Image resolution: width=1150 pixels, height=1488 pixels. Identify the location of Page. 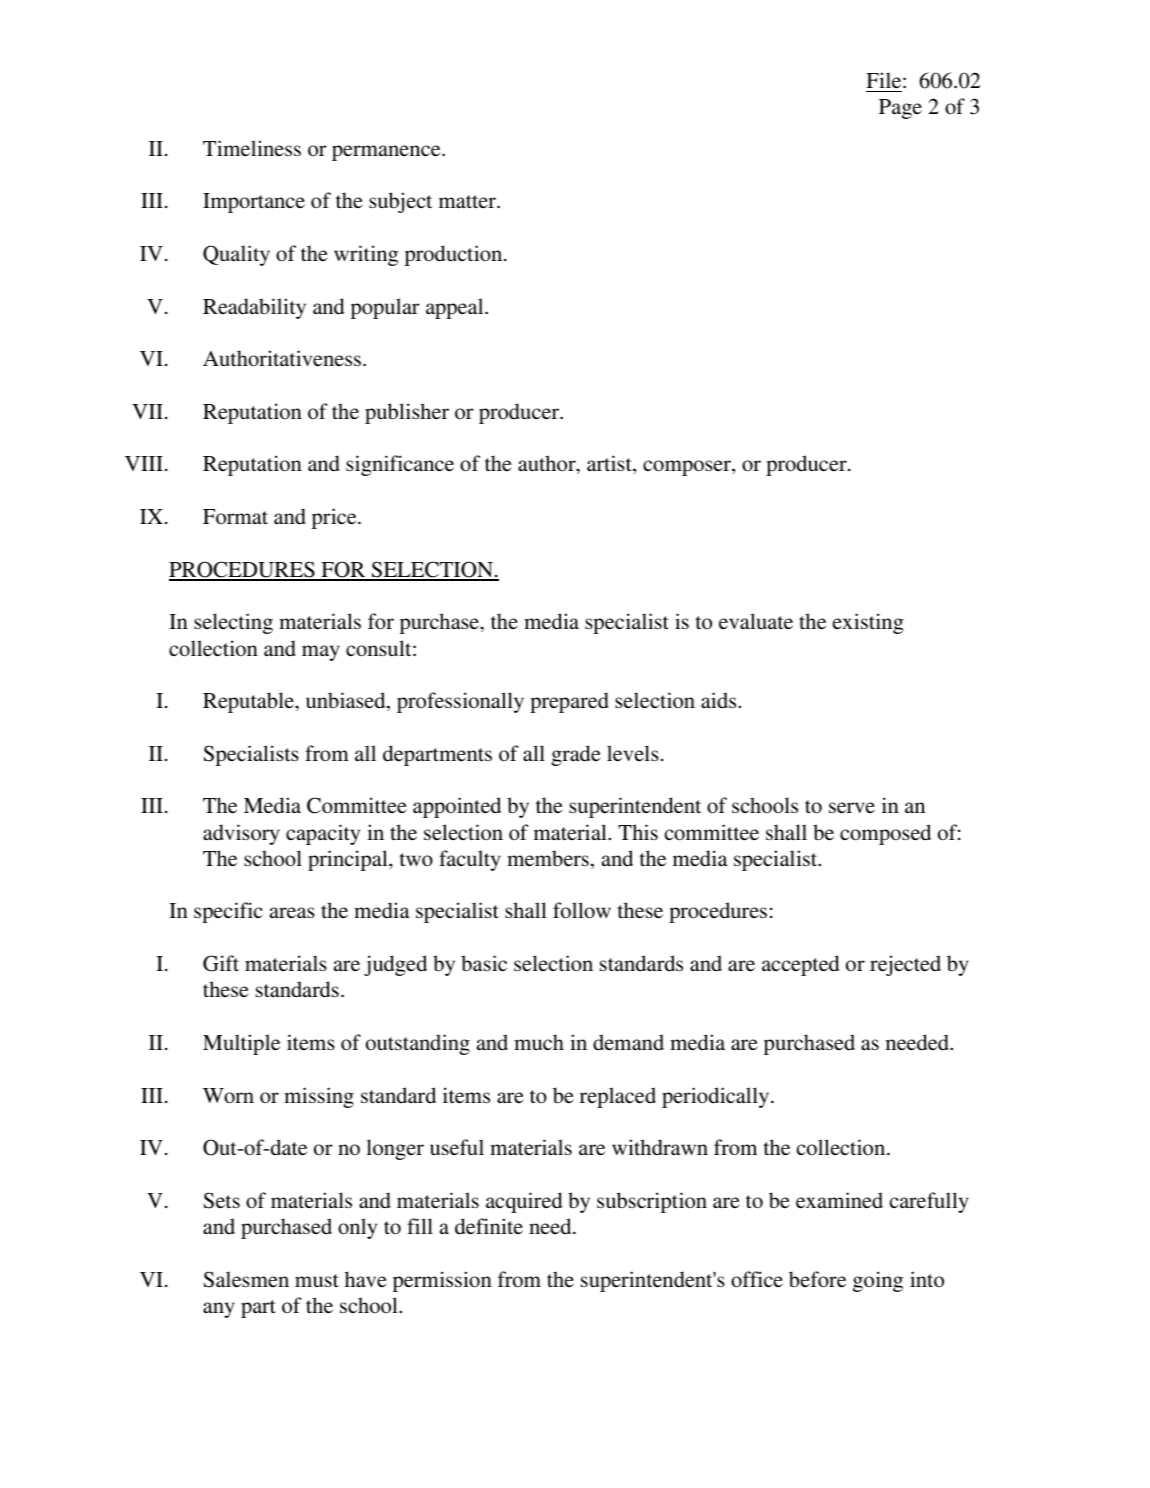
(900, 109).
